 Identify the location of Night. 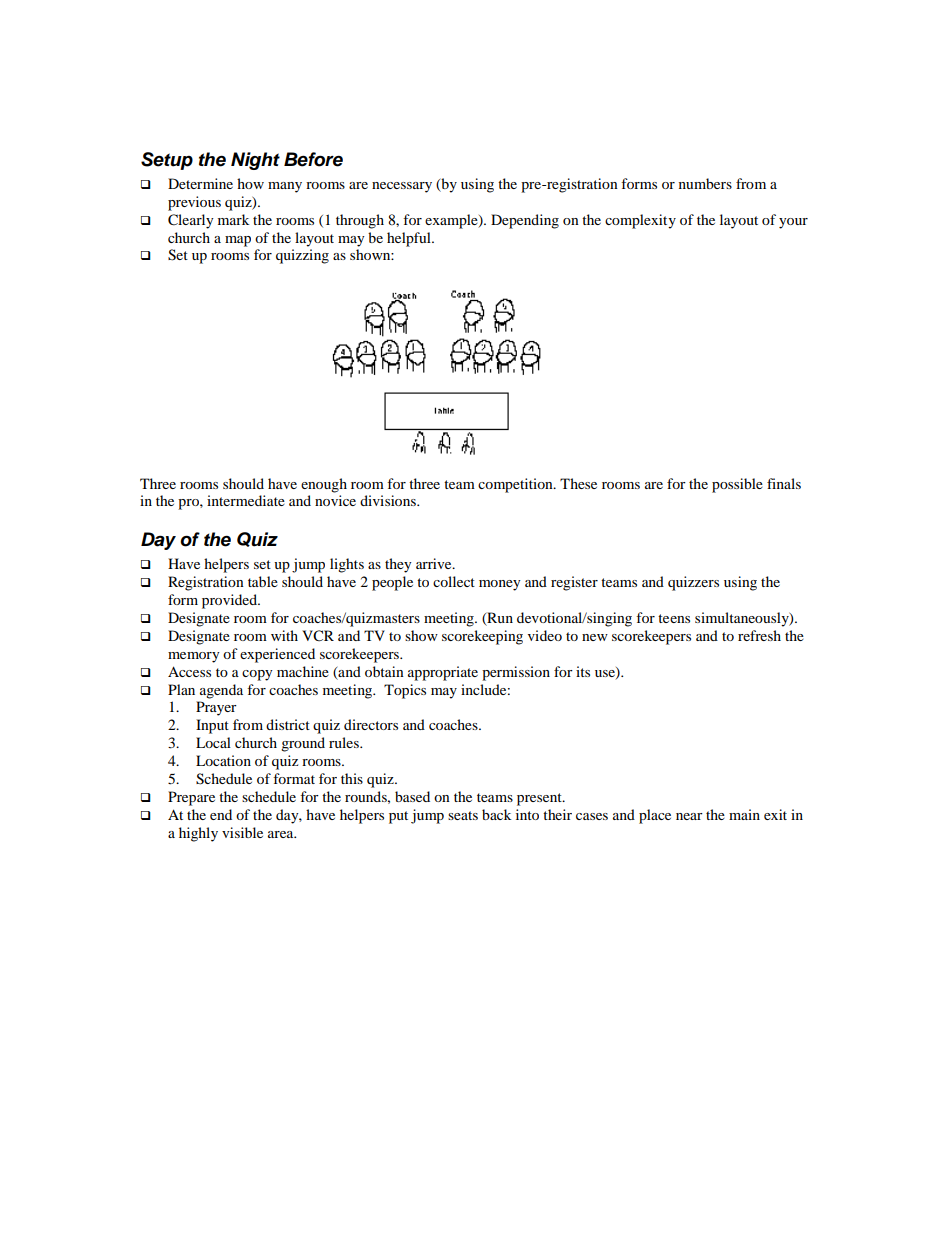
(255, 161).
